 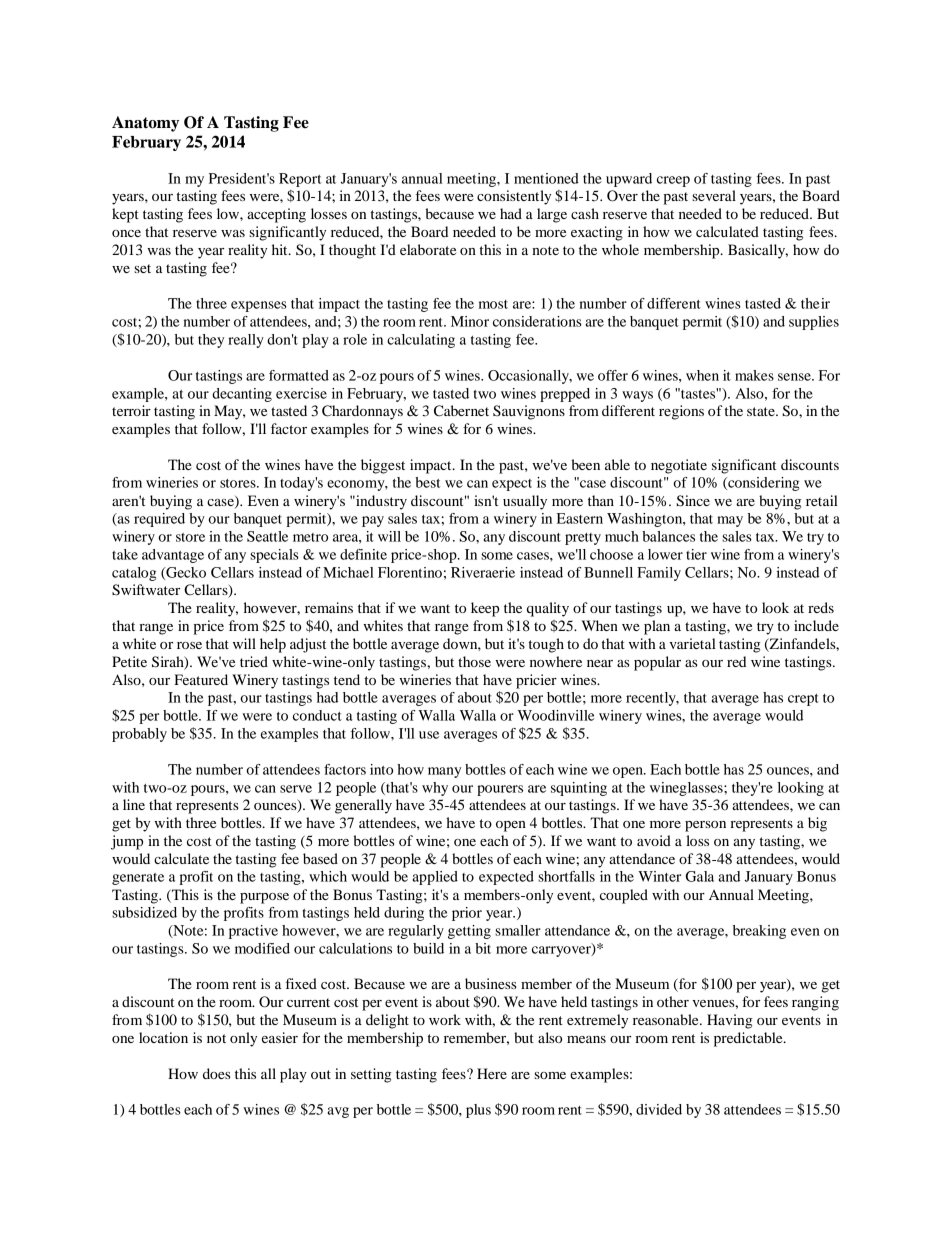 What do you see at coordinates (714, 195) in the screenshot?
I see `several` at bounding box center [714, 195].
